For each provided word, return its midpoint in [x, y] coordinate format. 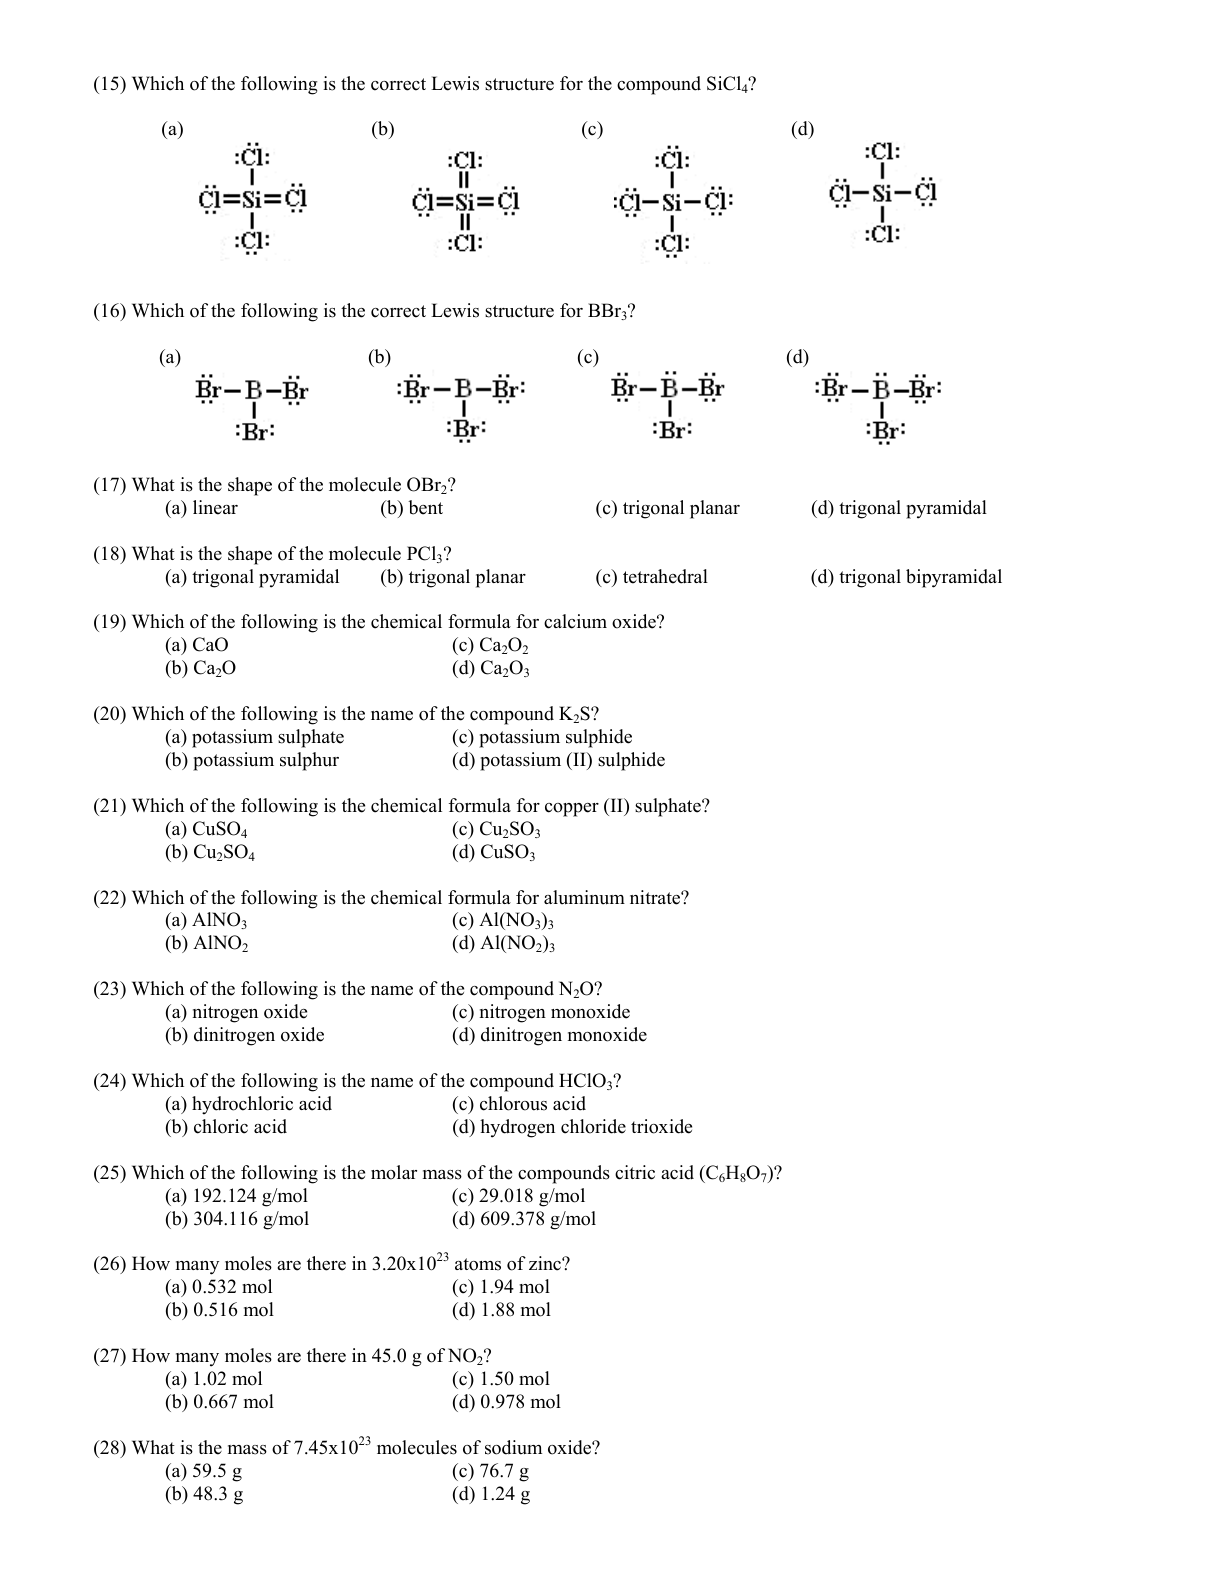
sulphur [309, 761]
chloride [593, 1126]
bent [425, 507]
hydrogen [517, 1128]
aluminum [584, 897]
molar [394, 1172]
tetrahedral [665, 576]
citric [635, 1172]
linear [215, 507]
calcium [575, 621]
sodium [513, 1447]
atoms [478, 1264]
